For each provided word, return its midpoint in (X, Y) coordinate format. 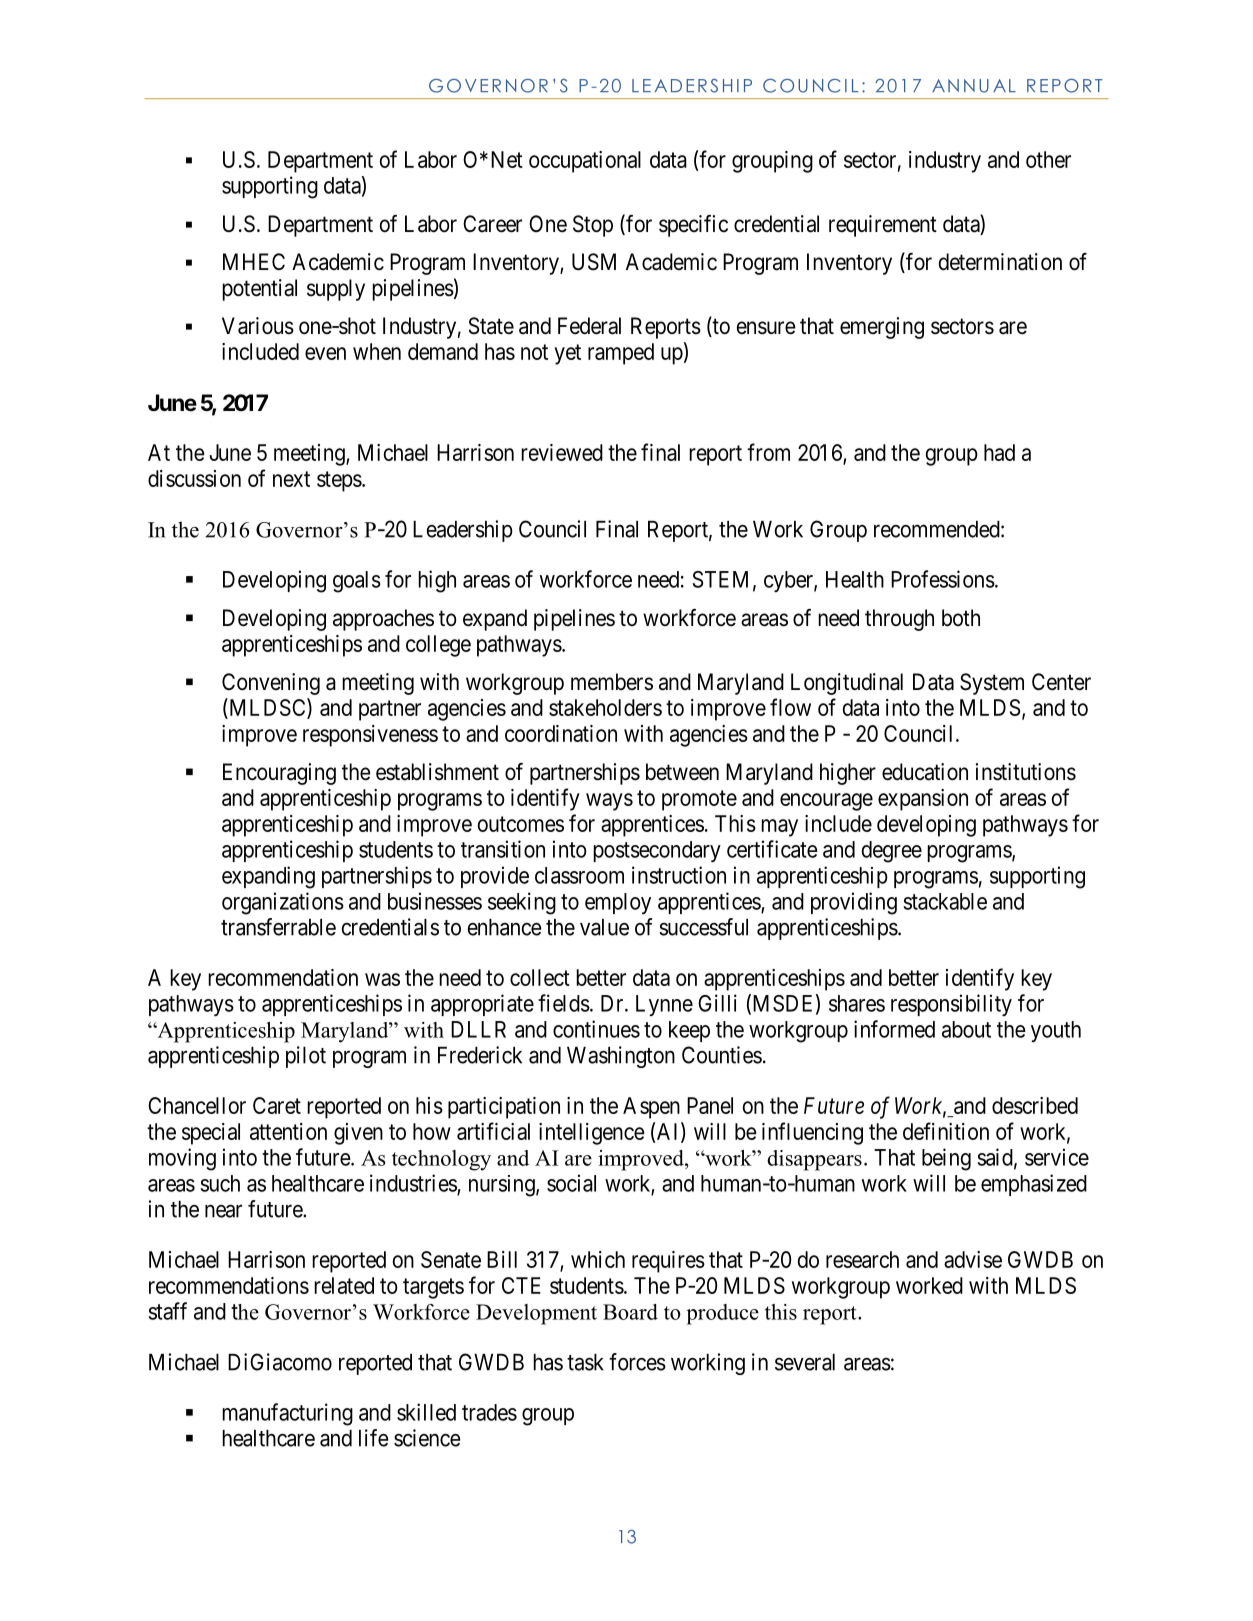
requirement (883, 226)
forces (637, 1362)
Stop (593, 226)
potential (259, 290)
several (805, 1362)
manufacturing (287, 1414)
